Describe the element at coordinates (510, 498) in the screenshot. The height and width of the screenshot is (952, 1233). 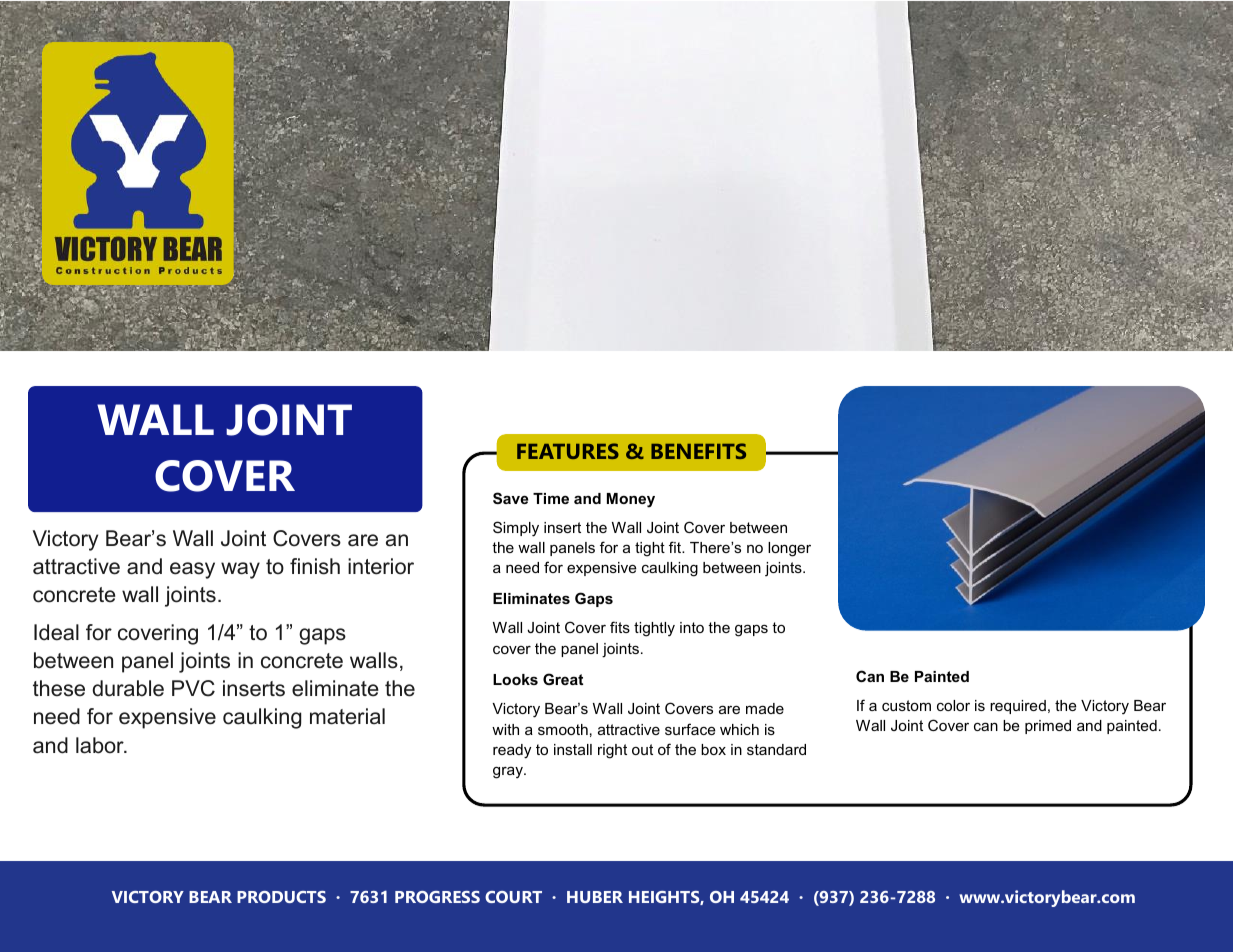
I see `Save` at that location.
